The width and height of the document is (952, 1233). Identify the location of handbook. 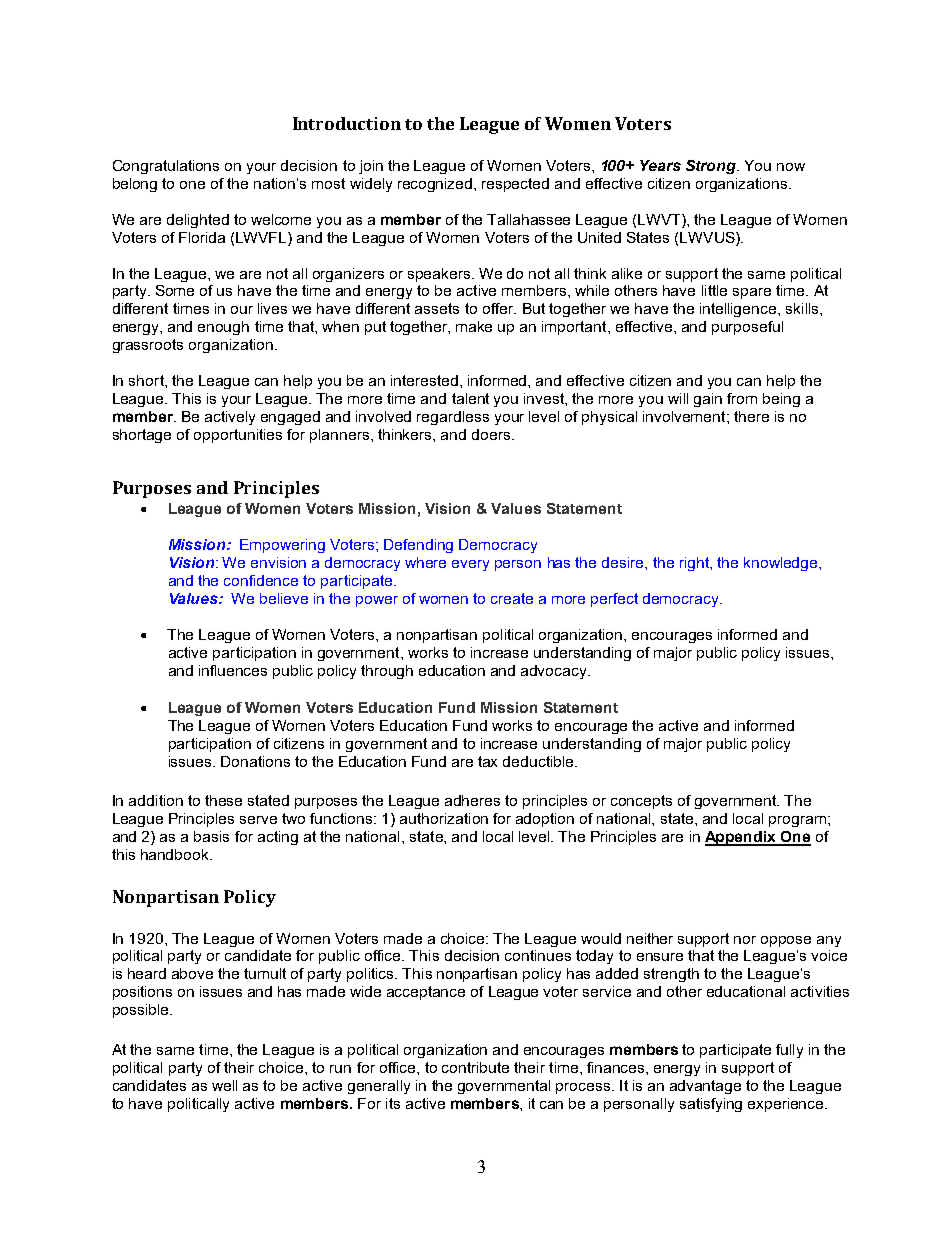
(176, 854).
